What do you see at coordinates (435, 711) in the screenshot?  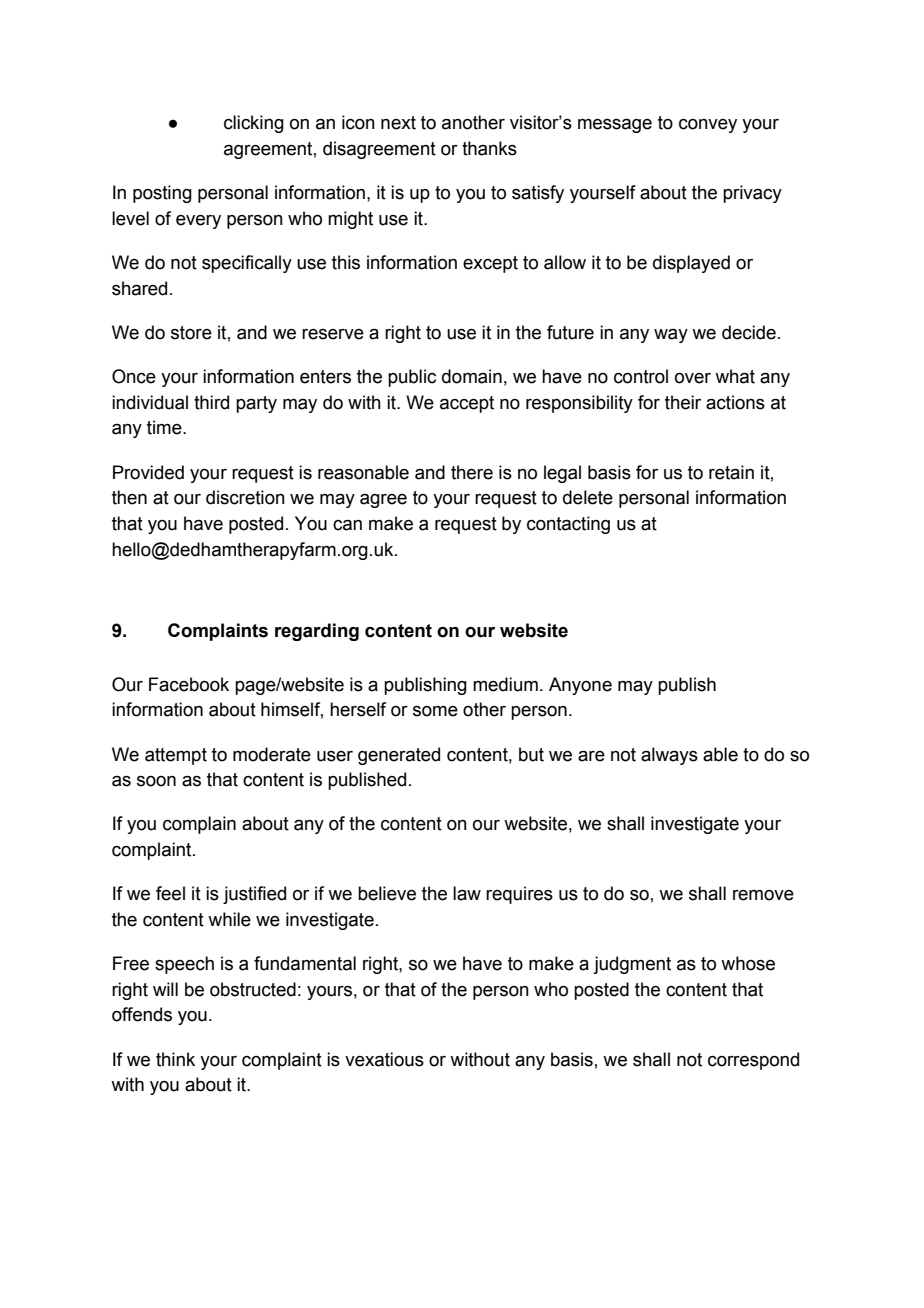 I see `some` at bounding box center [435, 711].
